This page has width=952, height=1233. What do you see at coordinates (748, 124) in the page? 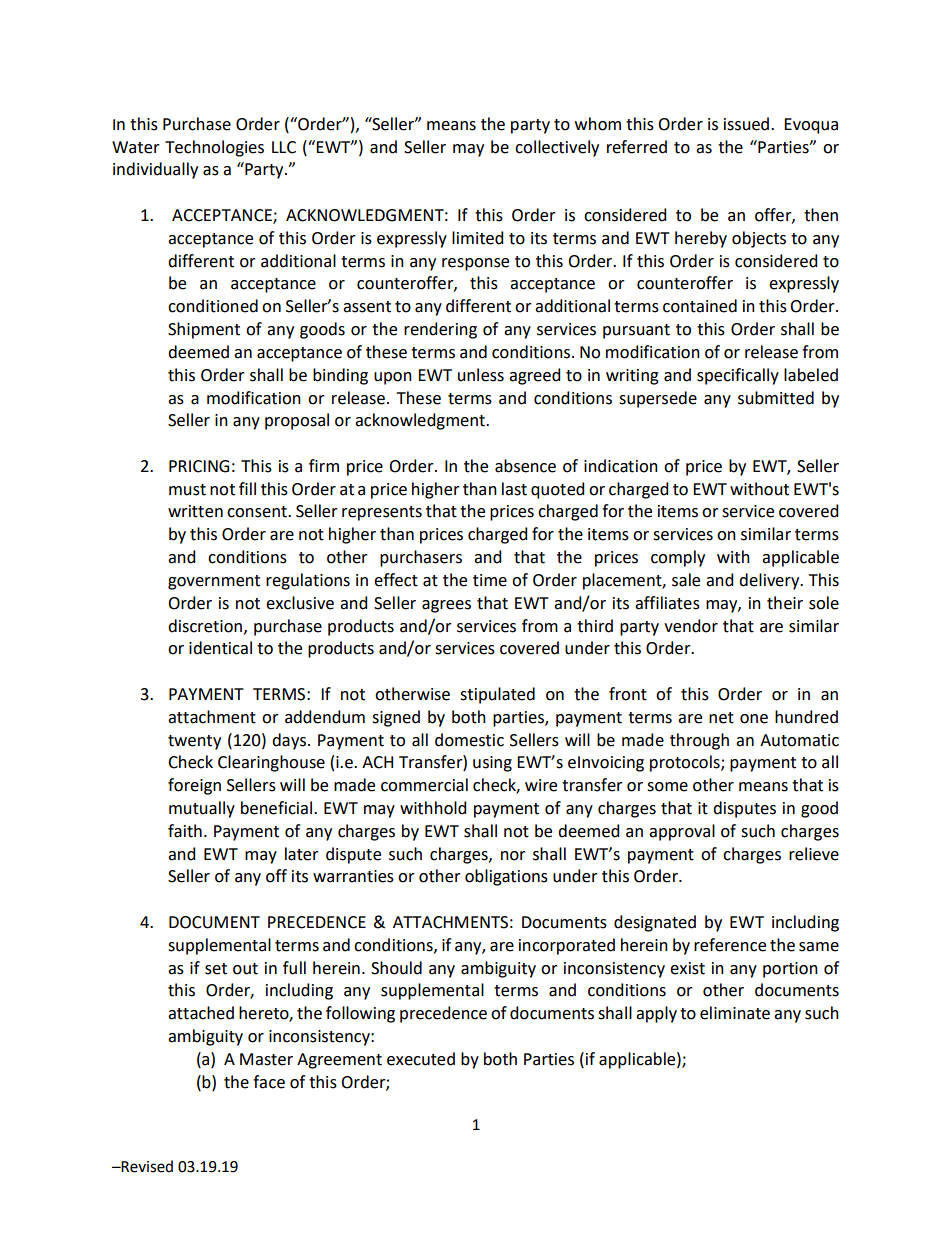
I see `issued` at bounding box center [748, 124].
